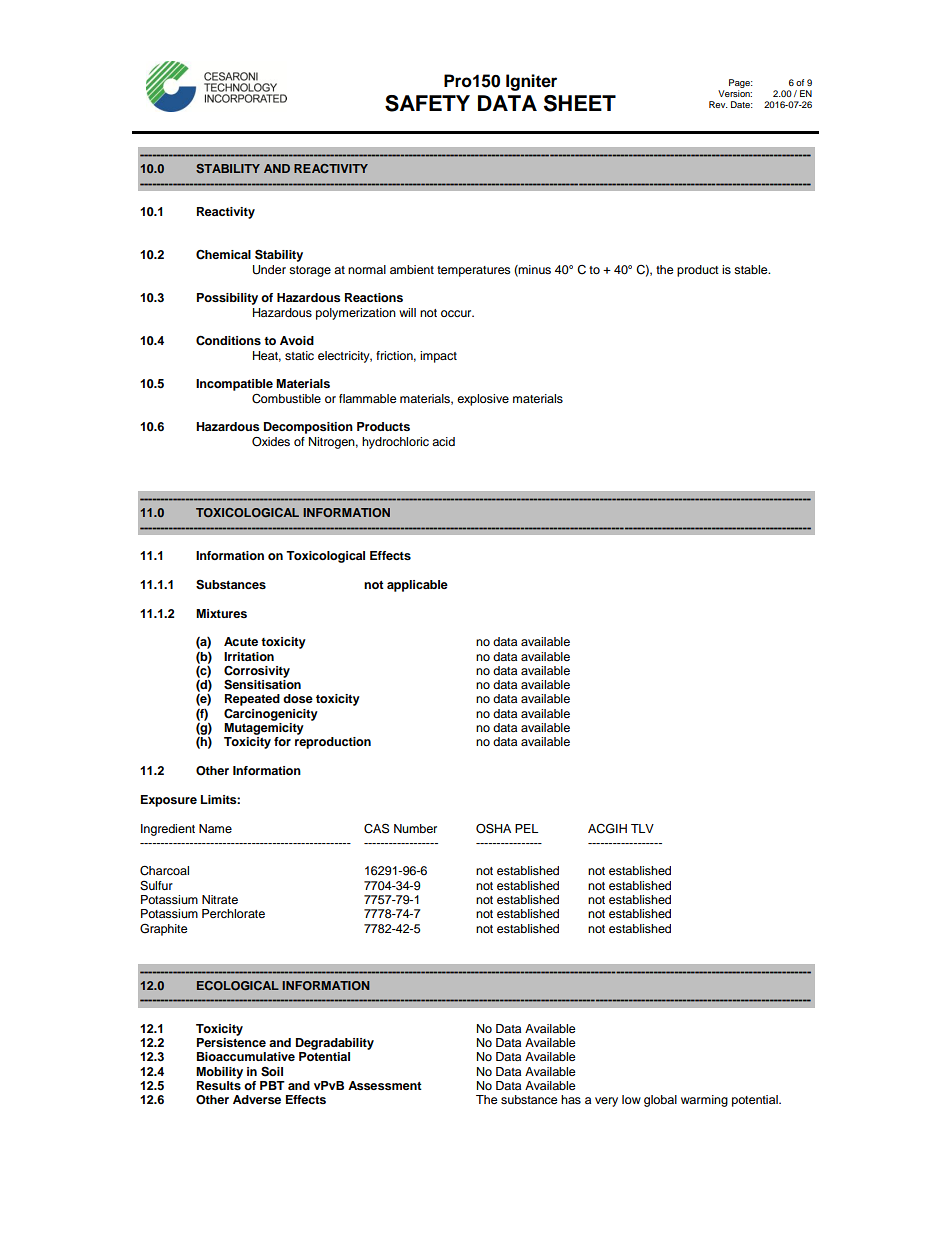 The image size is (952, 1233). Describe the element at coordinates (642, 828) in the image. I see `TLV` at that location.
